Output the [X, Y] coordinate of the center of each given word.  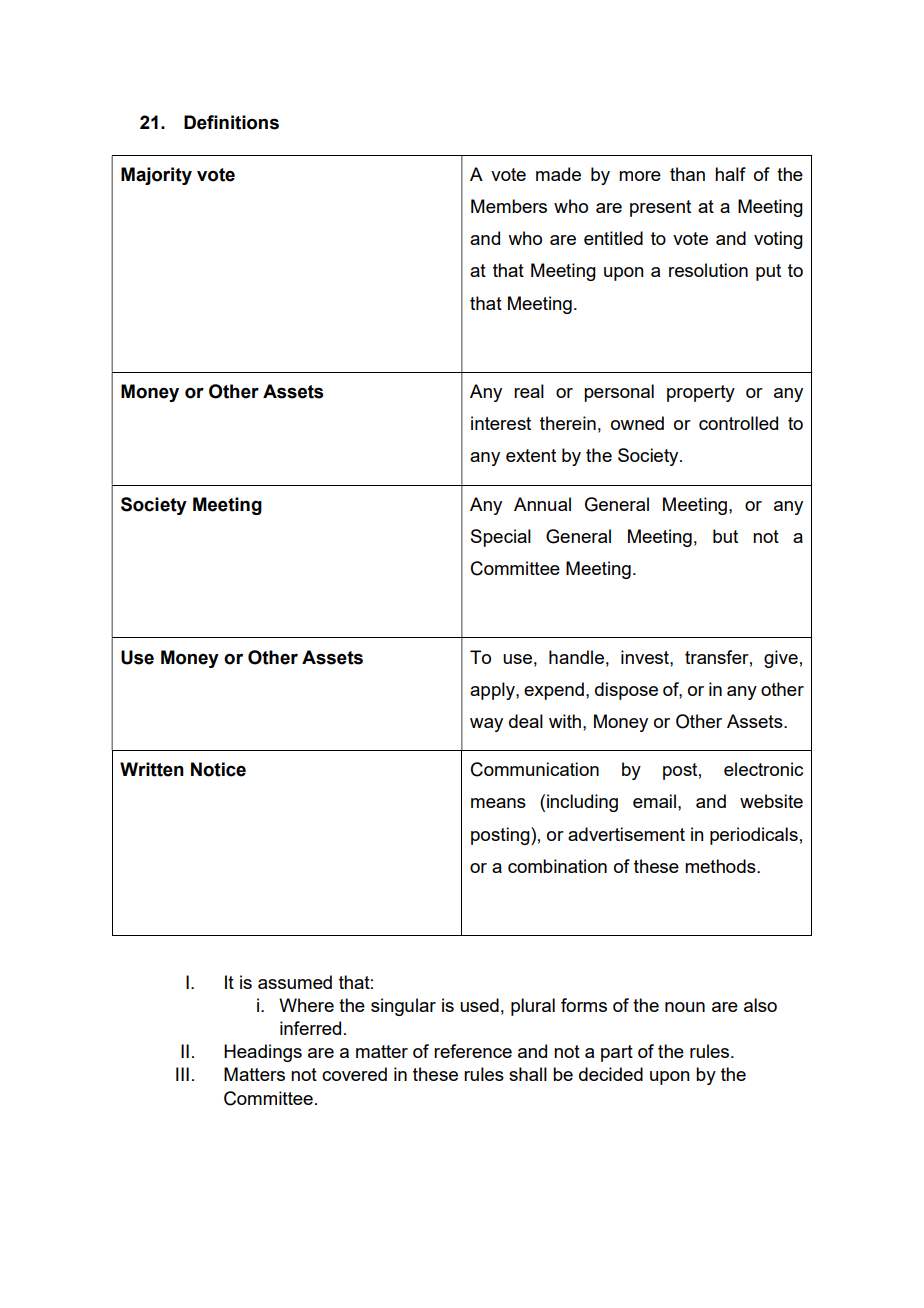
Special [501, 538]
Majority [156, 176]
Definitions [231, 122]
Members [509, 206]
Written [152, 769]
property [701, 393]
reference [473, 1051]
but [725, 536]
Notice [218, 769]
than [687, 174]
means [498, 803]
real [529, 391]
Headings [263, 1053]
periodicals [754, 836]
